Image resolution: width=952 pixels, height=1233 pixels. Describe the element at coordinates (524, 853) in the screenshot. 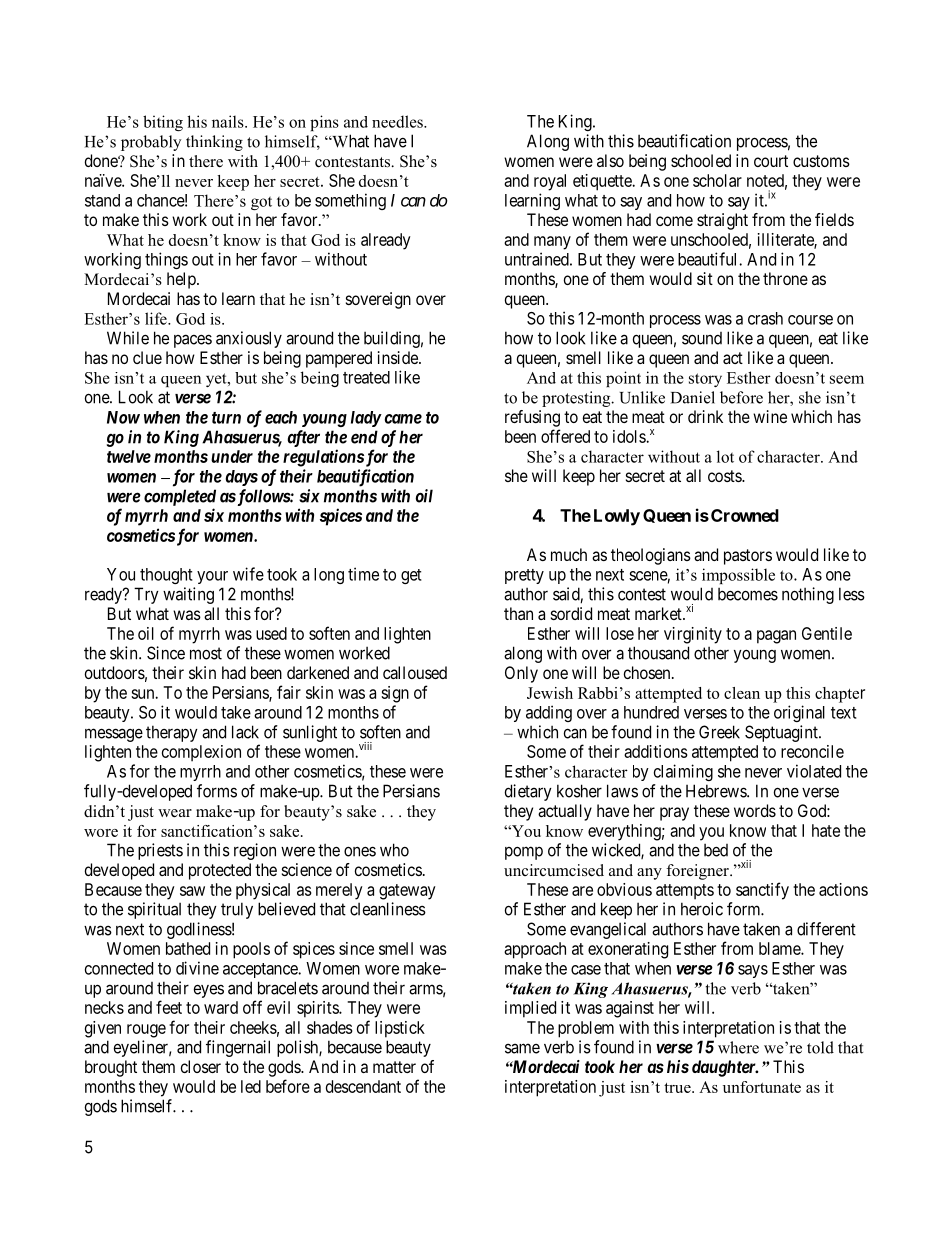

I see `pomp` at that location.
